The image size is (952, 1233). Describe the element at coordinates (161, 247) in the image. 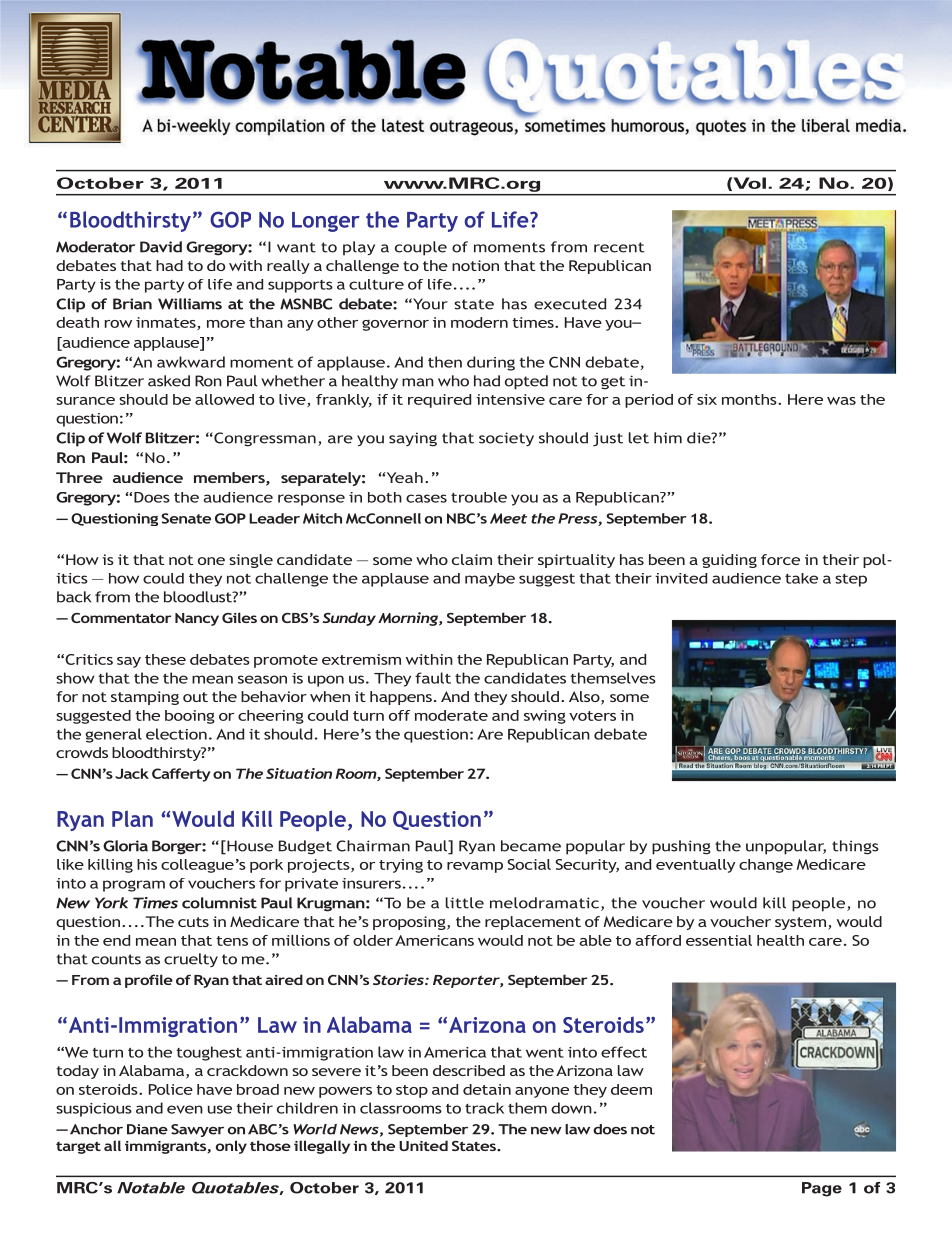

I see `David` at that location.
